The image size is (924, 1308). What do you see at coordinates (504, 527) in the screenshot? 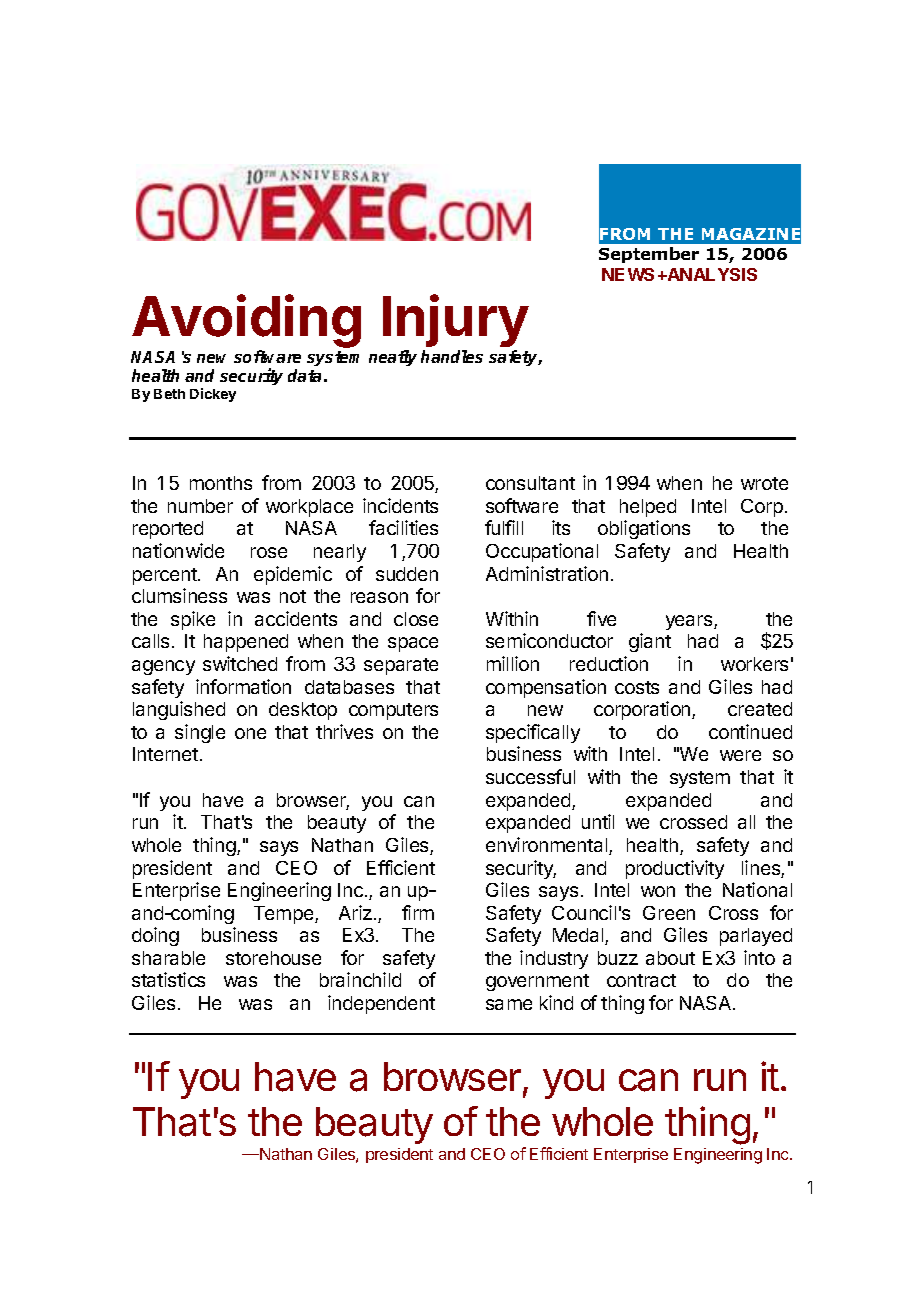
I see `fulfill` at bounding box center [504, 527].
